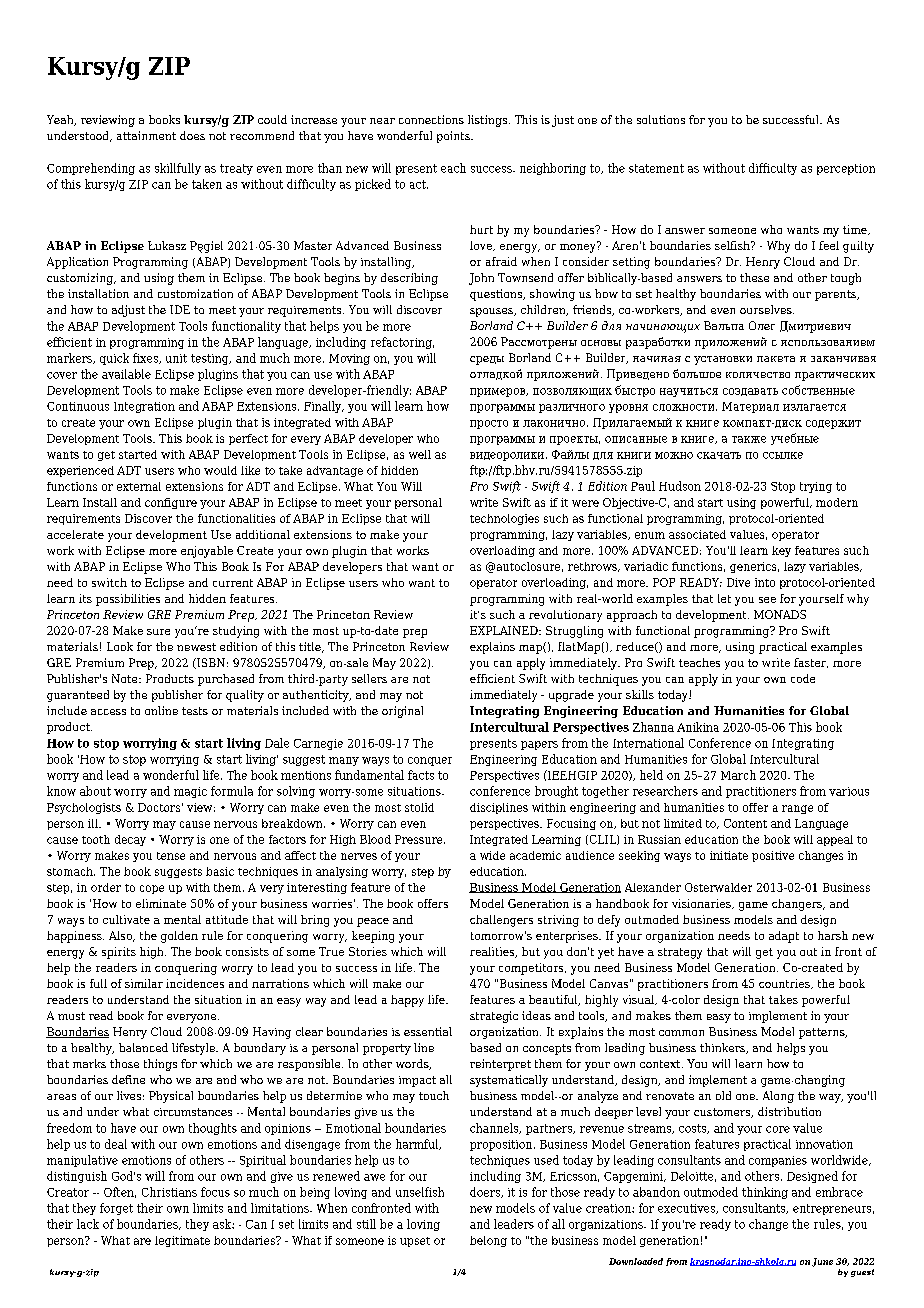 The width and height of the image is (924, 1308). Describe the element at coordinates (803, 678) in the image. I see `code` at that location.
